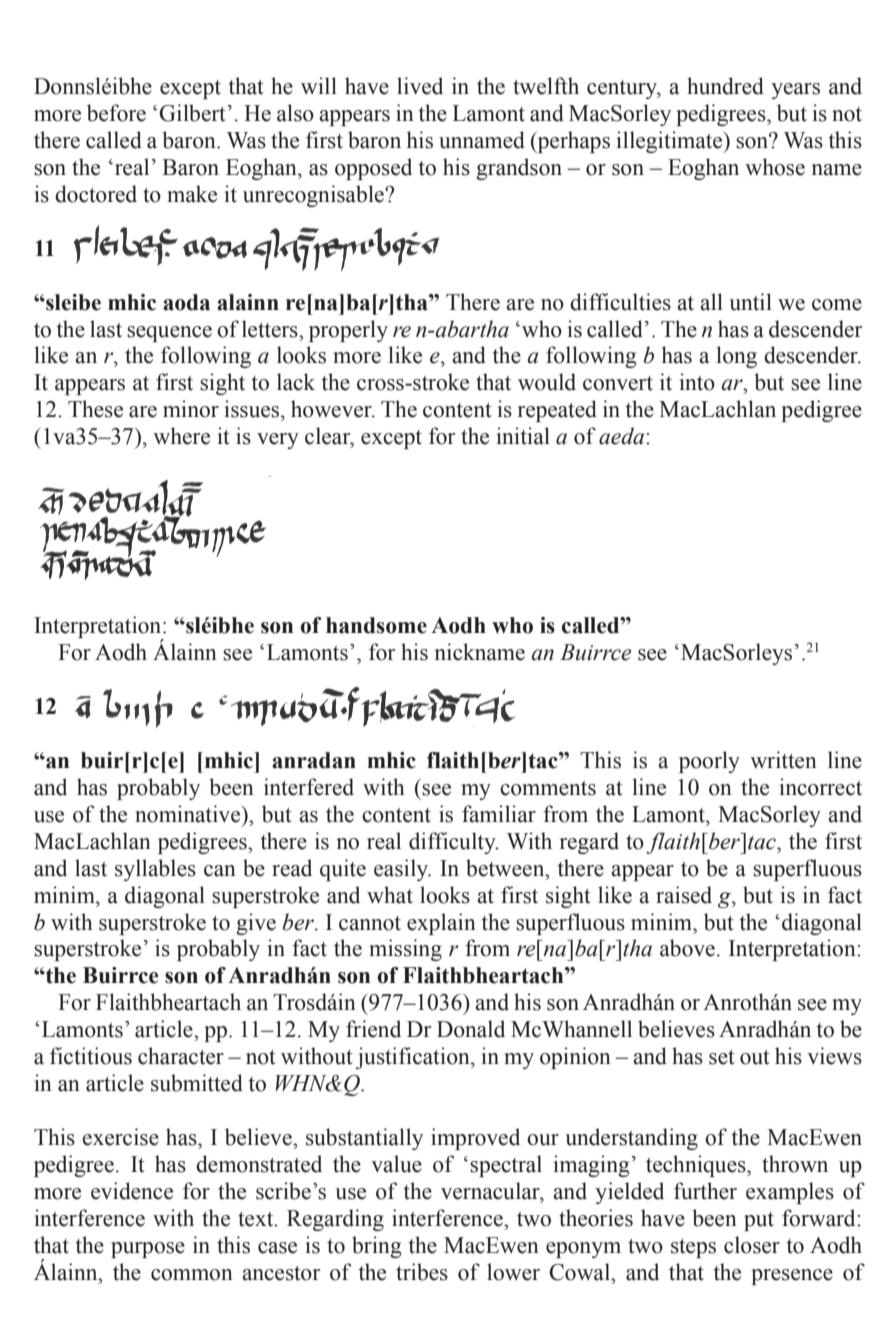 The image size is (896, 1331). I want to click on minor, so click(191, 409).
